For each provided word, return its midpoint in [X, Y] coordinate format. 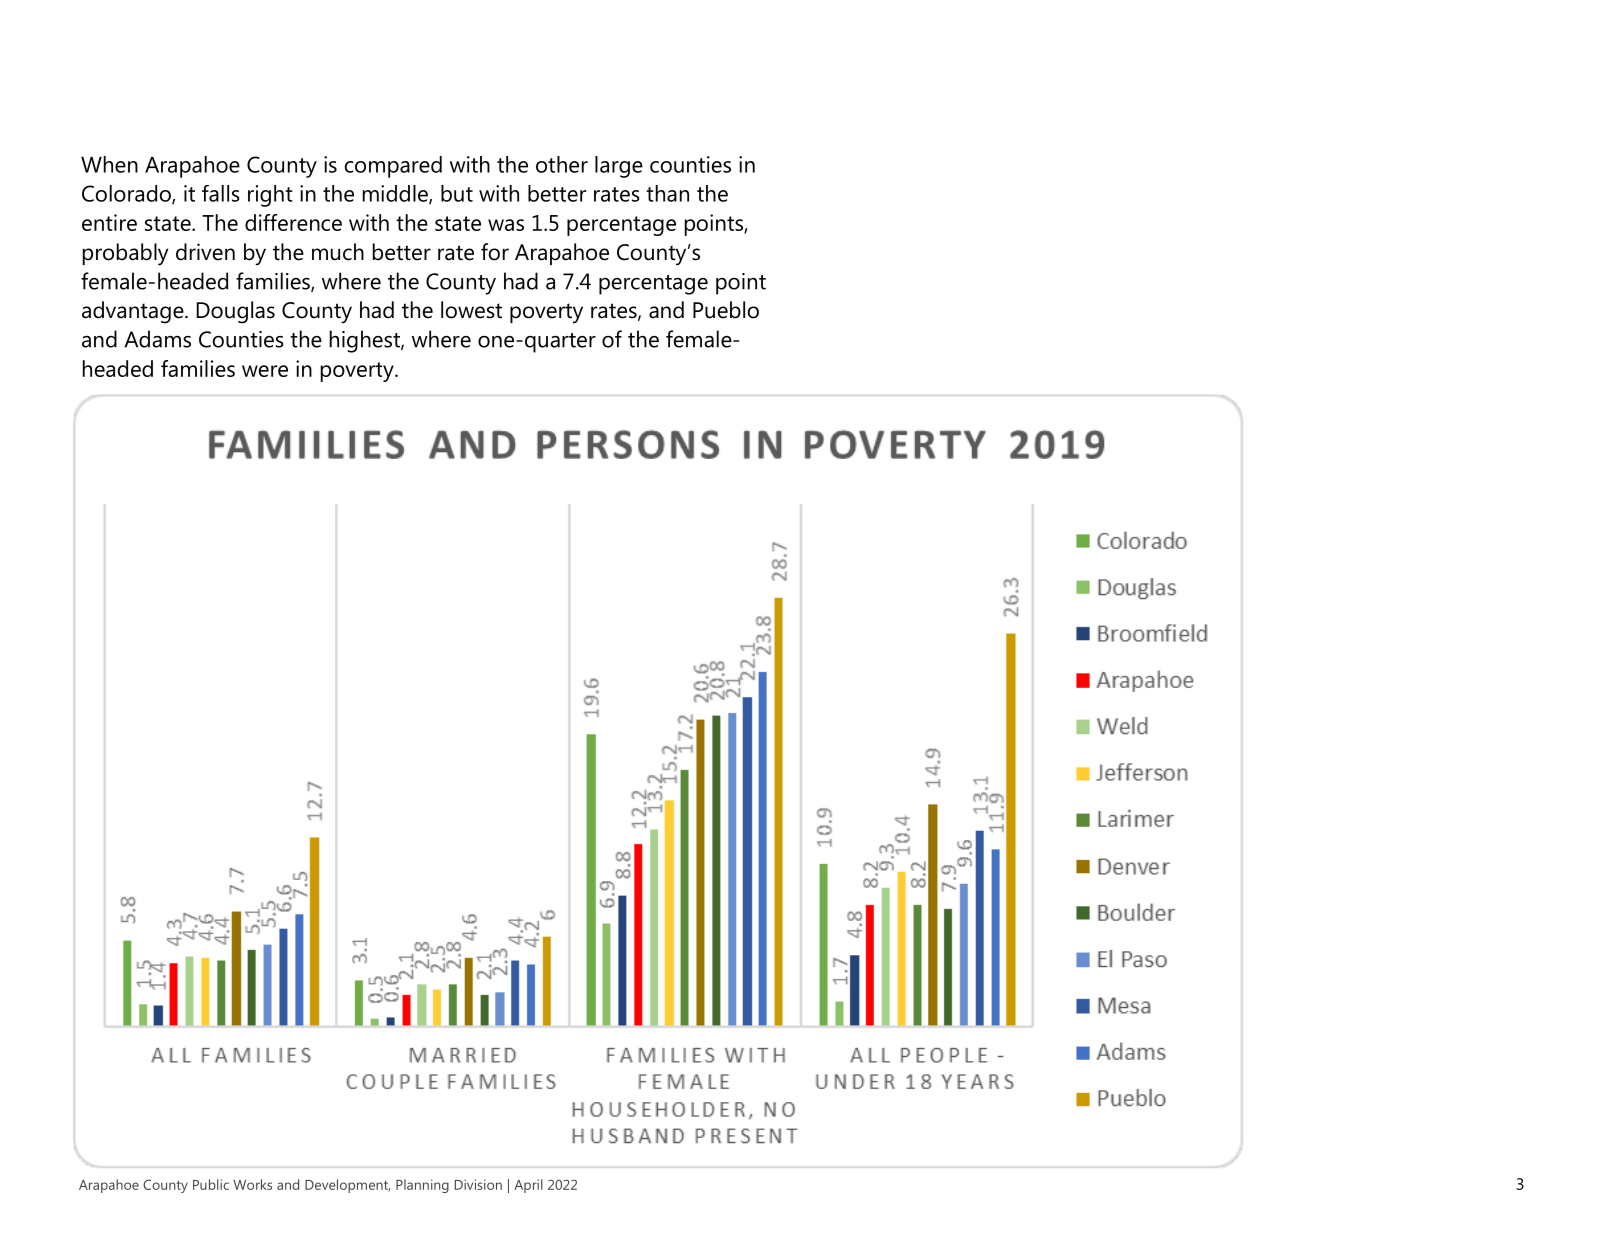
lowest [471, 310]
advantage [134, 312]
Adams [157, 339]
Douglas [236, 312]
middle [396, 194]
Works [252, 1184]
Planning [422, 1186]
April [528, 1186]
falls [221, 193]
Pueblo [726, 310]
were [265, 371]
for [495, 252]
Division [478, 1184]
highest [366, 341]
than [667, 193]
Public [211, 1184]
